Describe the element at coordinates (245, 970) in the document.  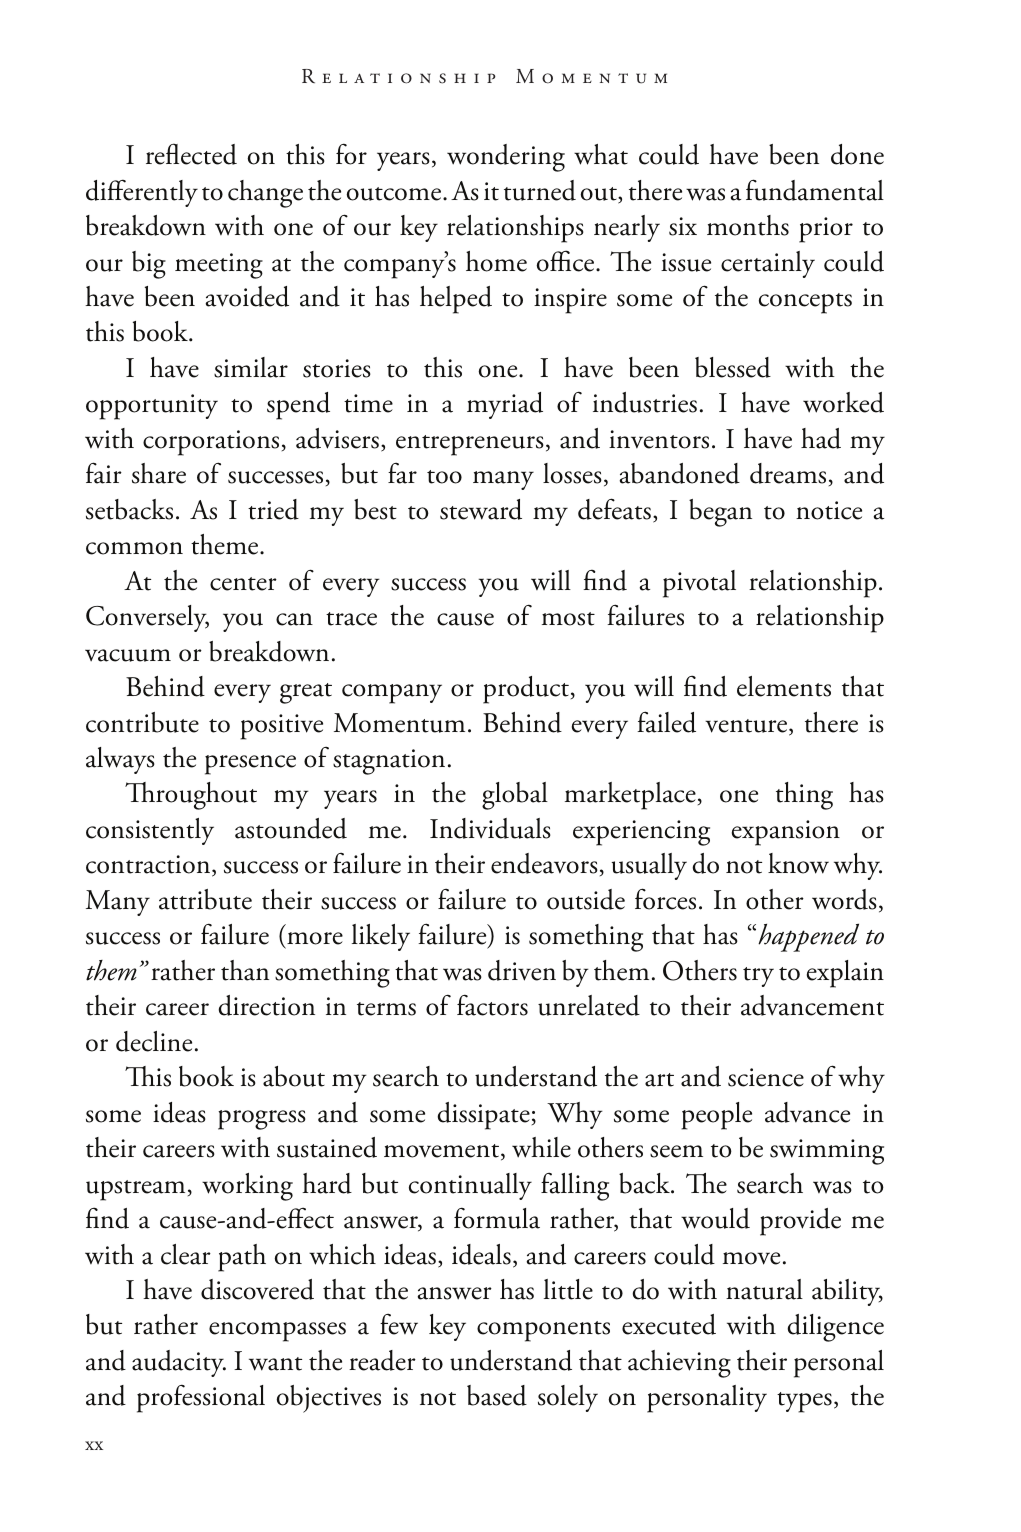
I see `than` at that location.
